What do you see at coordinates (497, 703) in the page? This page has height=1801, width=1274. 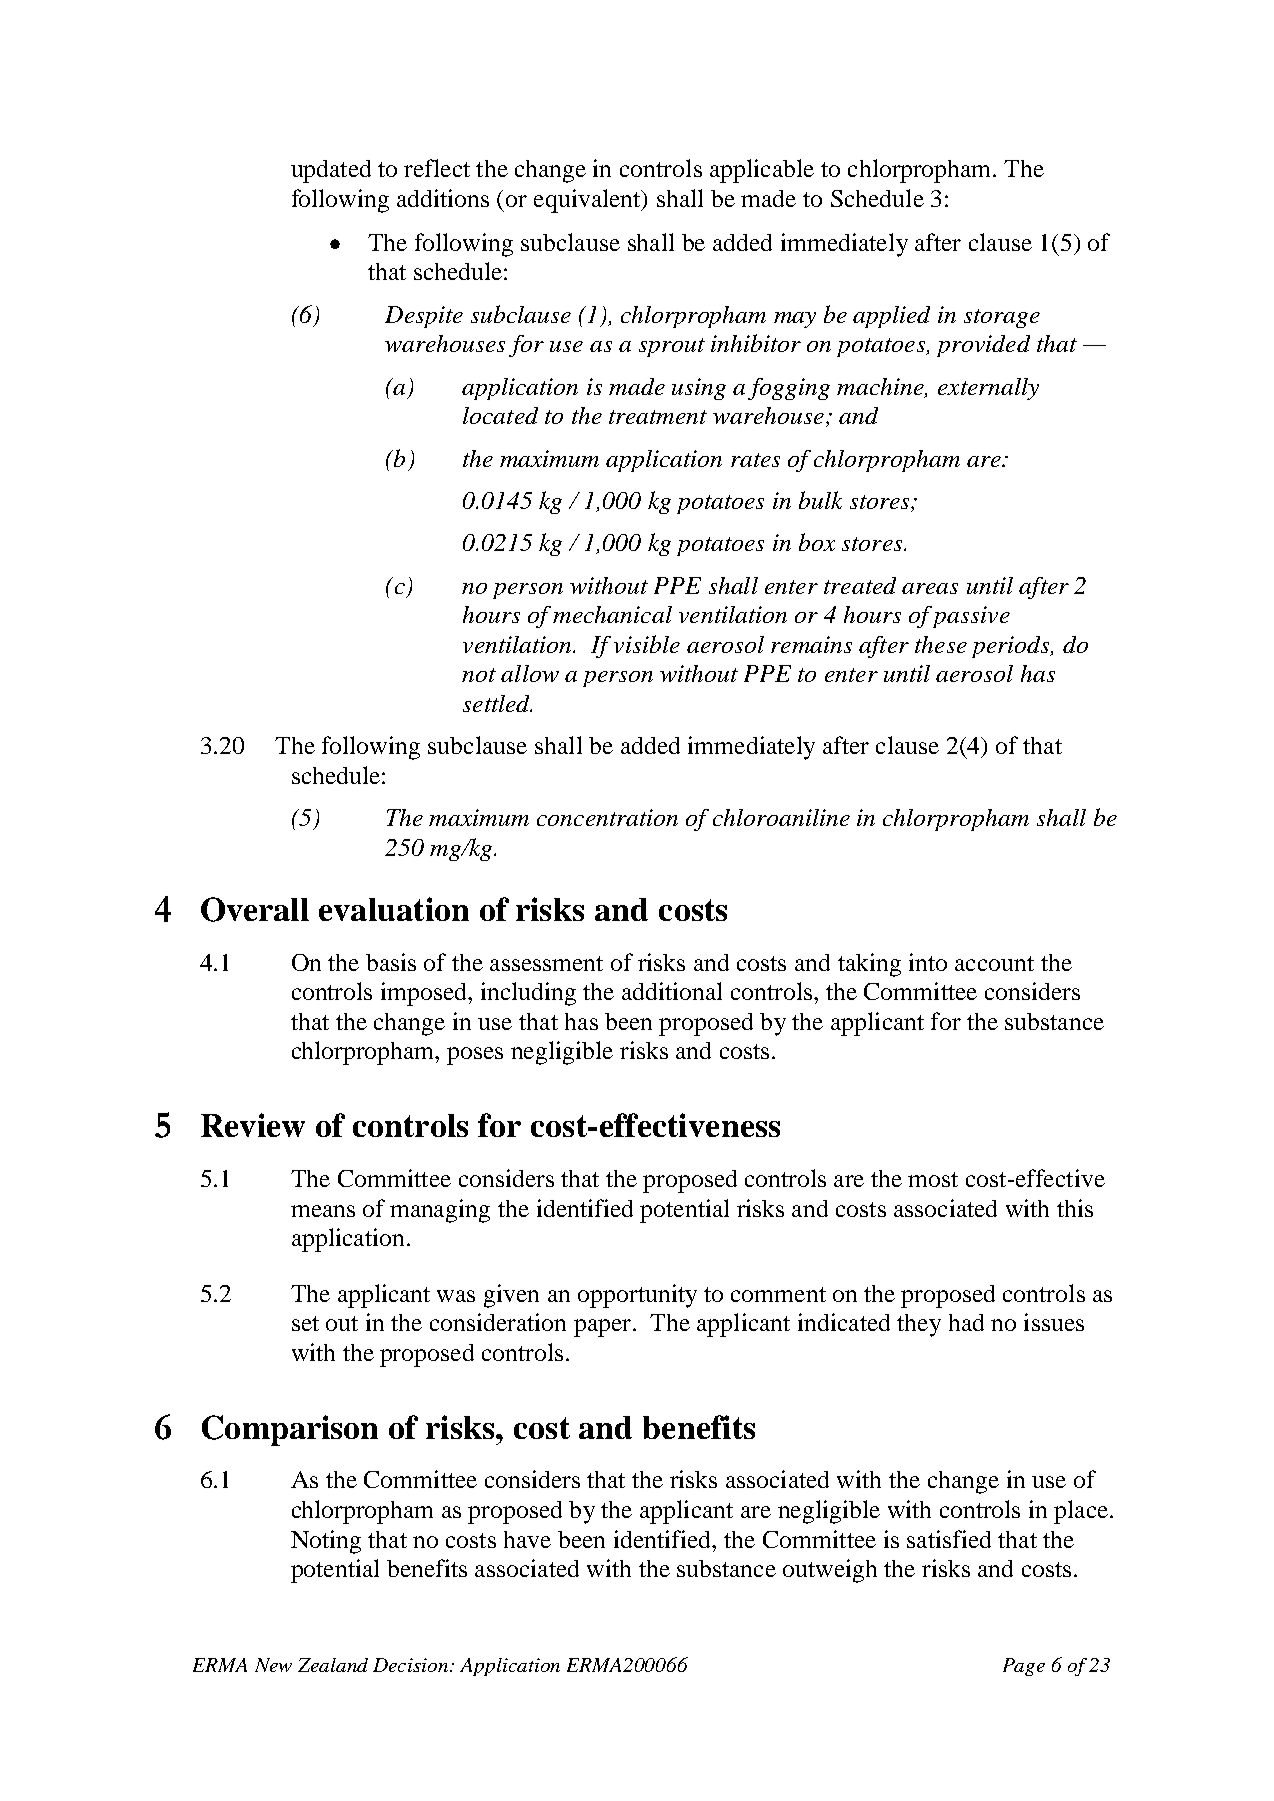 I see `settled` at bounding box center [497, 703].
